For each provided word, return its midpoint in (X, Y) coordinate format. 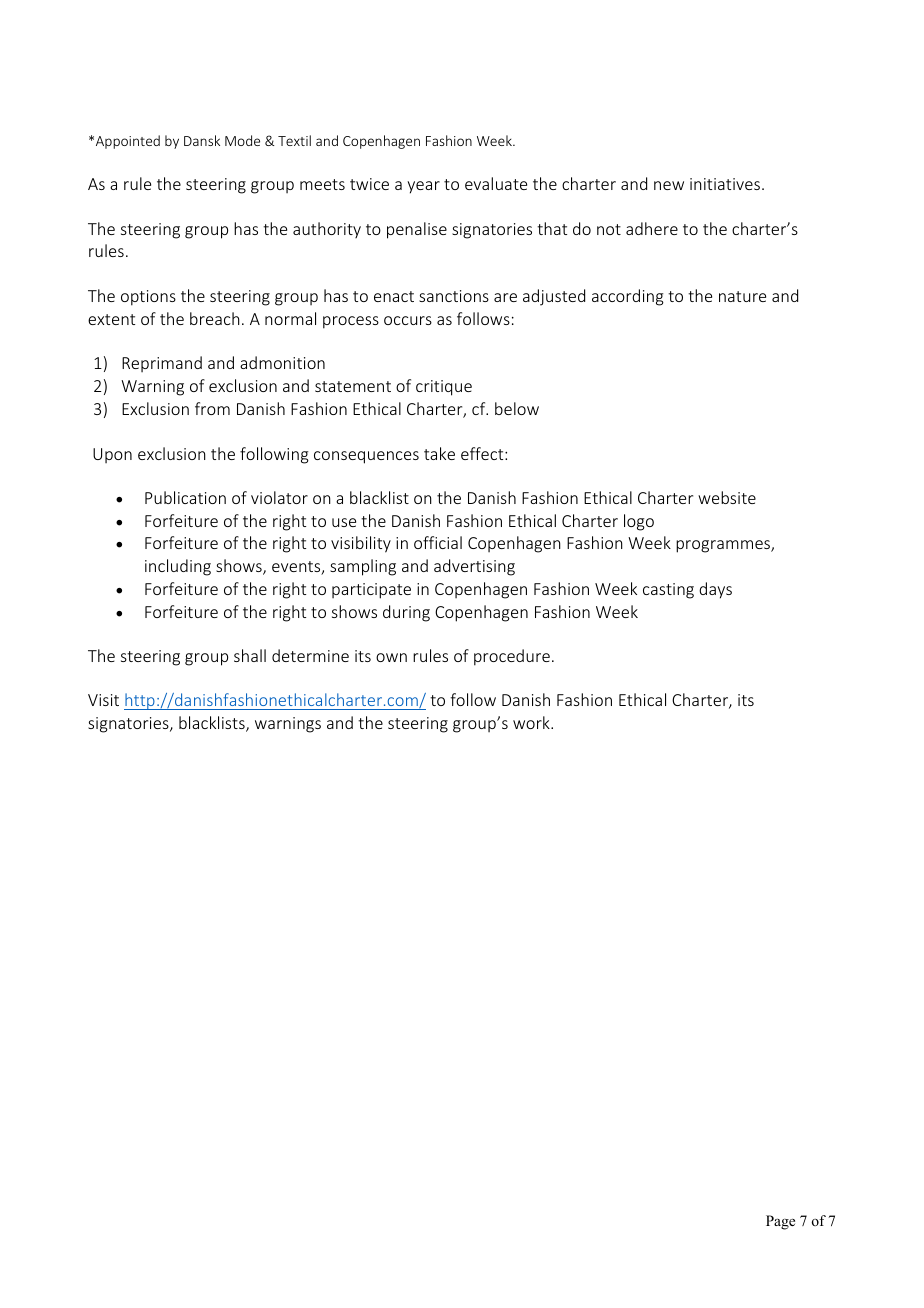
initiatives (725, 184)
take (439, 453)
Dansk (202, 140)
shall (250, 655)
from (212, 408)
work (532, 722)
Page (780, 1222)
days (715, 590)
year (423, 187)
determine (310, 655)
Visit (103, 700)
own (391, 657)
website (727, 497)
